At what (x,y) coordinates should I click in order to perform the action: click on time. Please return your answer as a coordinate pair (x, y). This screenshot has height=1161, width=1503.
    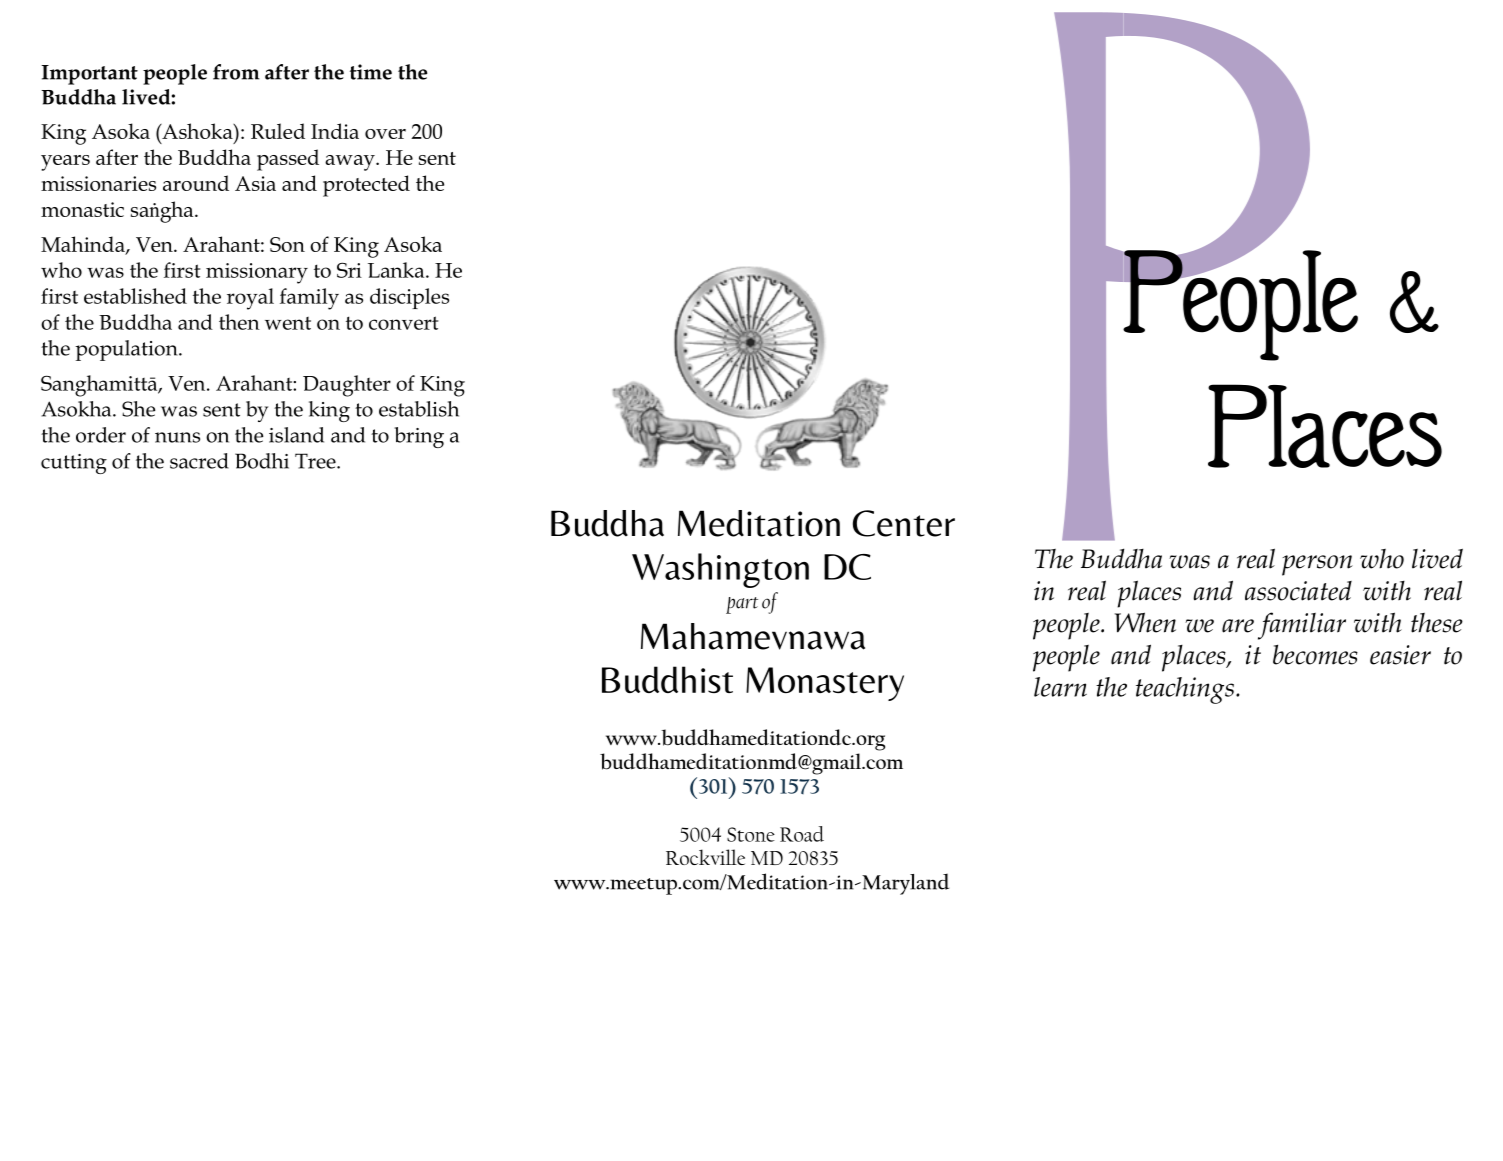
    Looking at the image, I should click on (371, 72).
